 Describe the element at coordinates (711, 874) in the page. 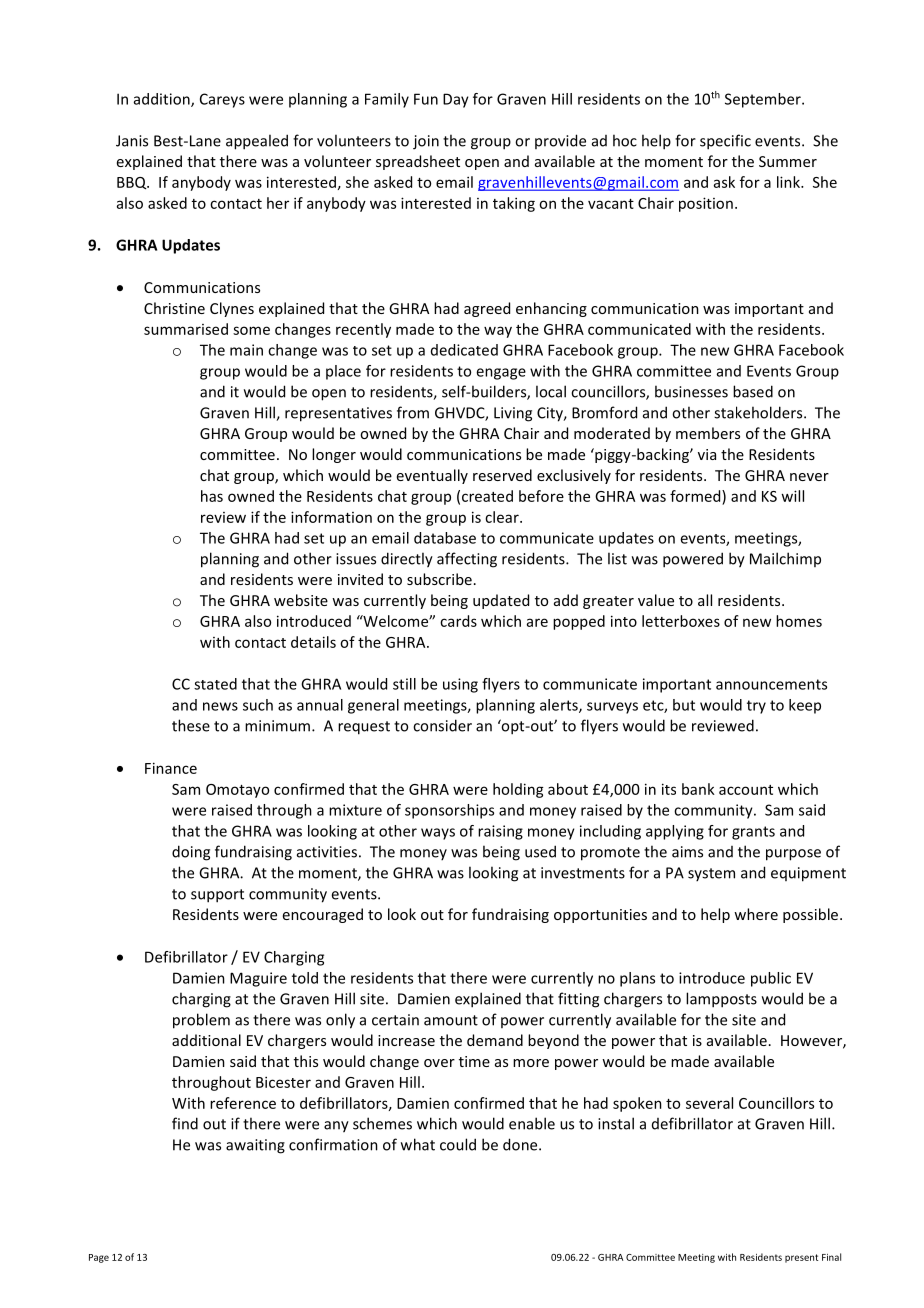

I see `system` at that location.
